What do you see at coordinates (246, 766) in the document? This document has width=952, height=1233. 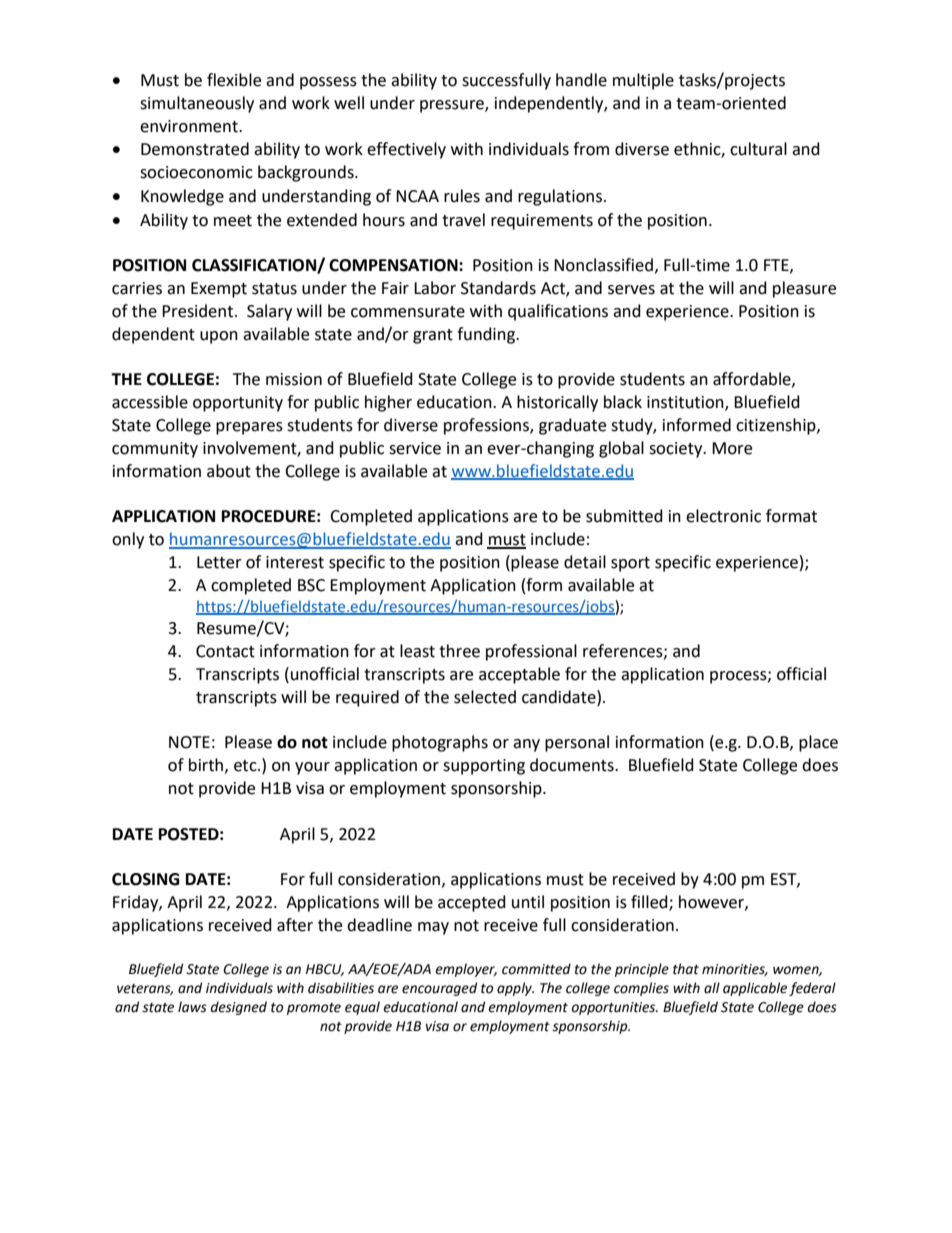 I see `etc` at bounding box center [246, 766].
